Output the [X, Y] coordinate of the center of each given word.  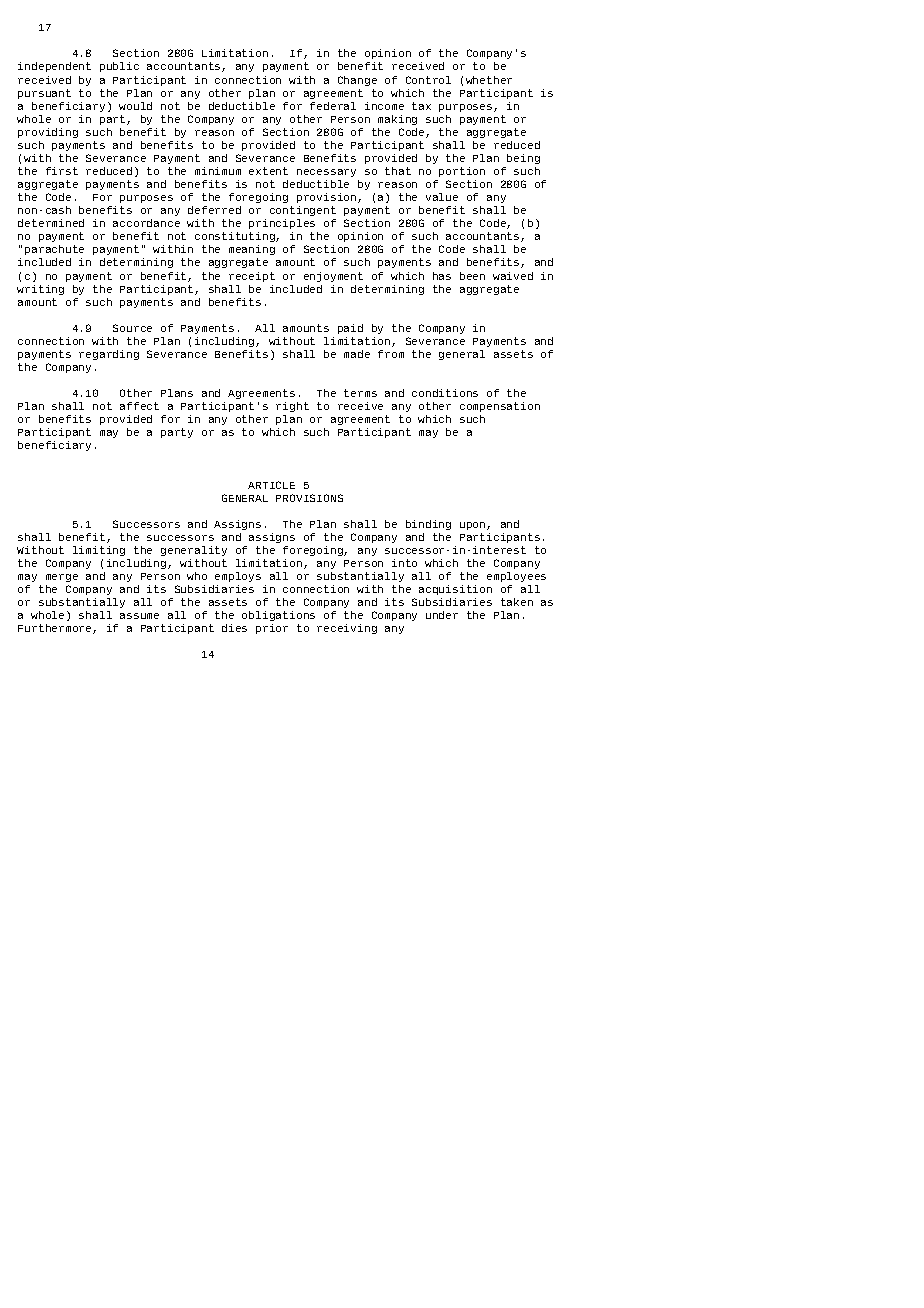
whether [489, 80]
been [472, 276]
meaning [252, 252]
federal [333, 106]
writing [40, 290]
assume [139, 616]
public [119, 67]
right [292, 407]
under [442, 615]
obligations [278, 618]
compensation [500, 407]
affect [139, 406]
